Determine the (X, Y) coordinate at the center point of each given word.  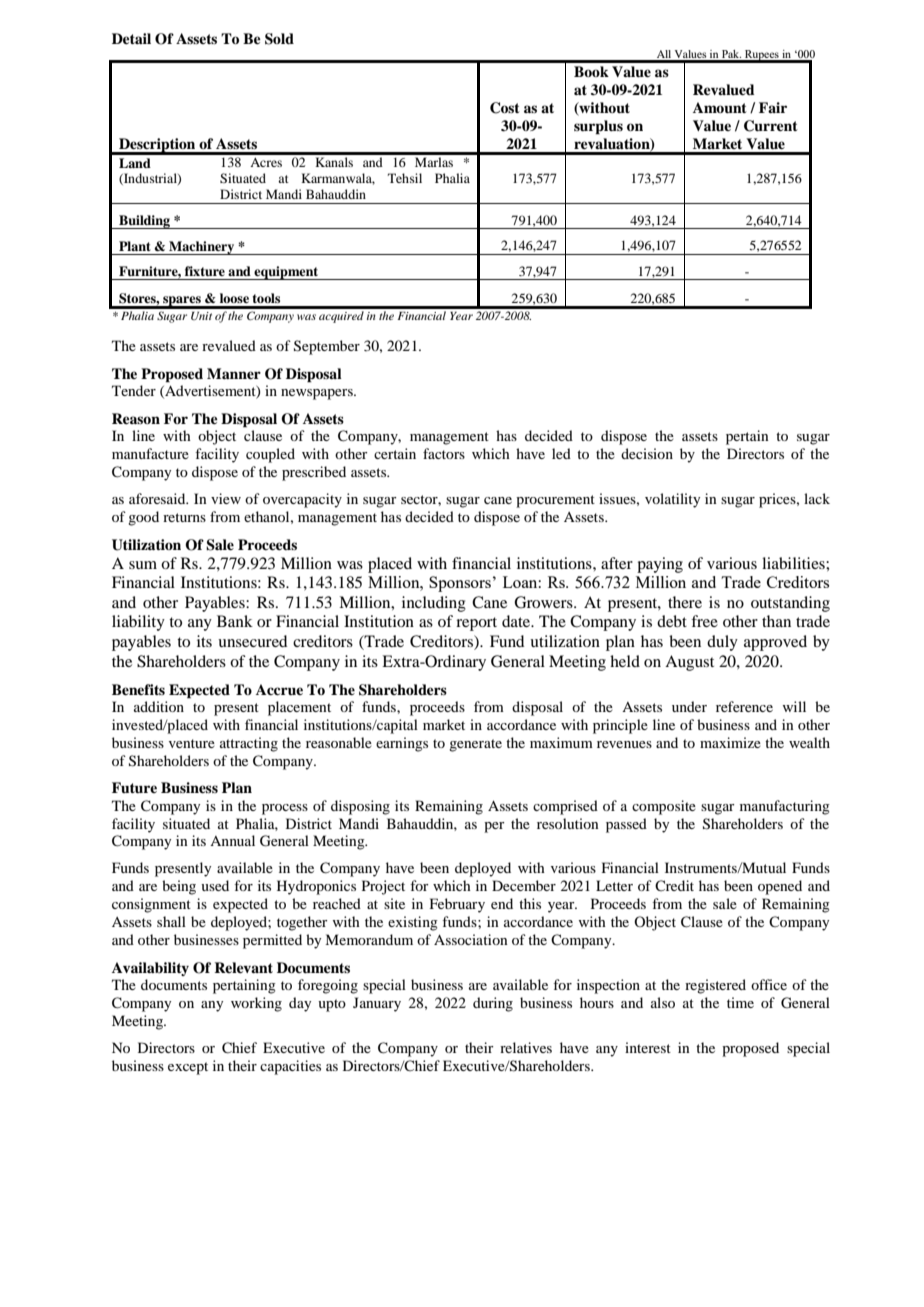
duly (722, 643)
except (188, 1068)
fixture (205, 271)
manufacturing (785, 807)
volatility (672, 500)
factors (444, 453)
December (524, 885)
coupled (270, 455)
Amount (720, 108)
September (327, 347)
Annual (232, 840)
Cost (505, 108)
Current (771, 126)
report (476, 624)
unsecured (252, 641)
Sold (279, 39)
